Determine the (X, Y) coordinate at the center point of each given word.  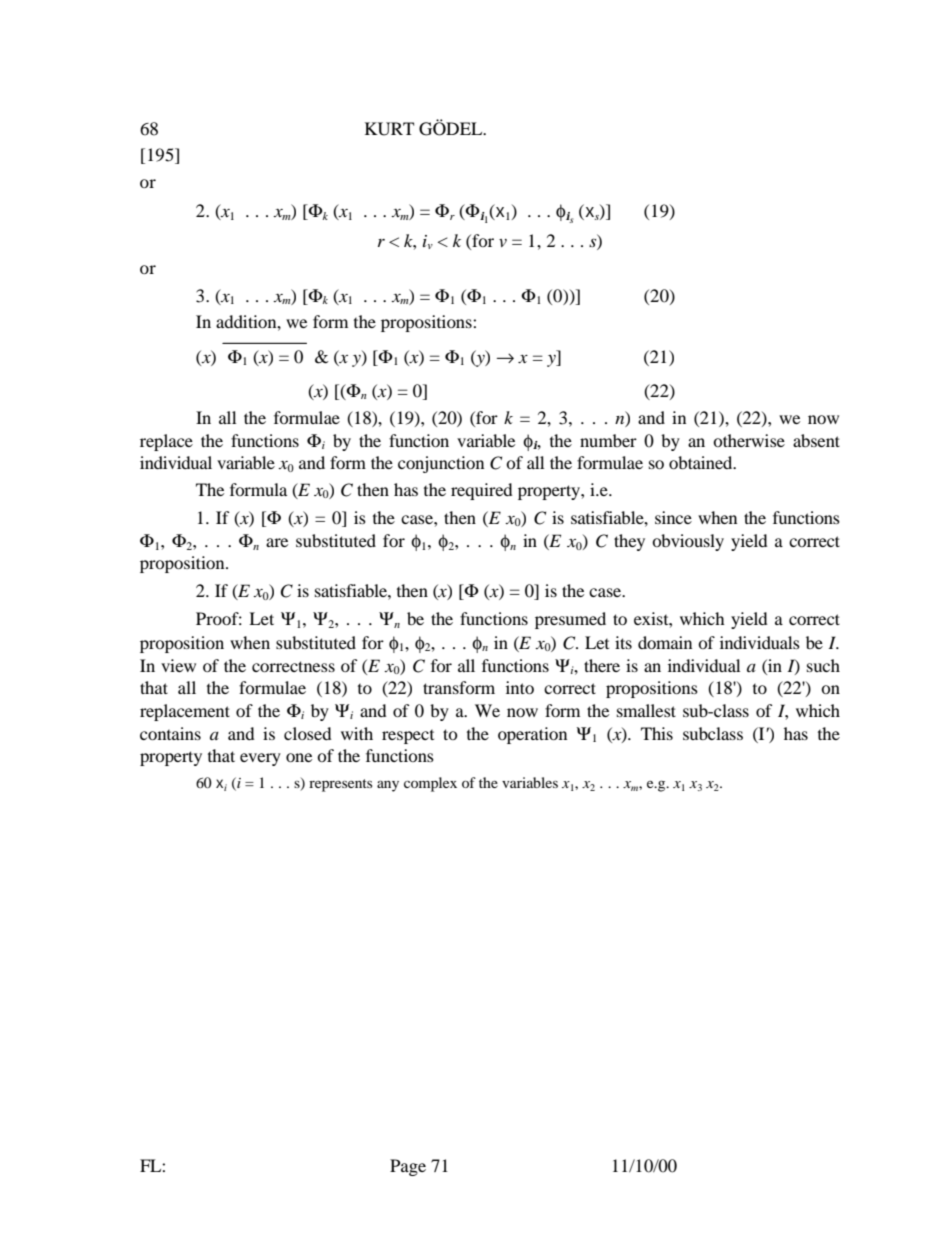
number (608, 440)
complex (430, 784)
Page (408, 1167)
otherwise (749, 440)
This (657, 733)
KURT (389, 129)
